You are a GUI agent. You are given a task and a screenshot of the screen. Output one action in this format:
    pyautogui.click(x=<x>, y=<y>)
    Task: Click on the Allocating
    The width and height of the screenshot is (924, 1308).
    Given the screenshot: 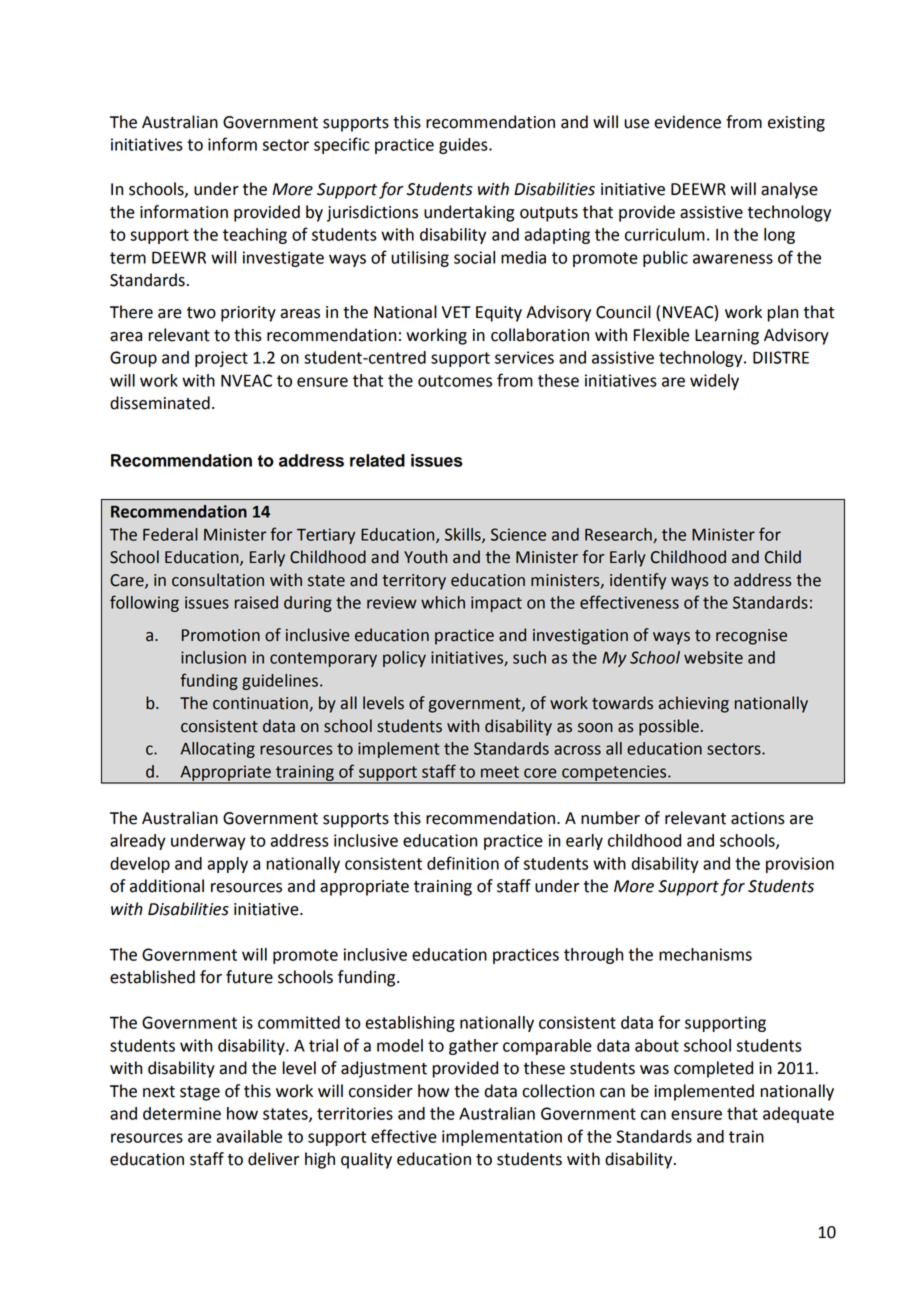 What is the action you would take?
    pyautogui.click(x=218, y=750)
